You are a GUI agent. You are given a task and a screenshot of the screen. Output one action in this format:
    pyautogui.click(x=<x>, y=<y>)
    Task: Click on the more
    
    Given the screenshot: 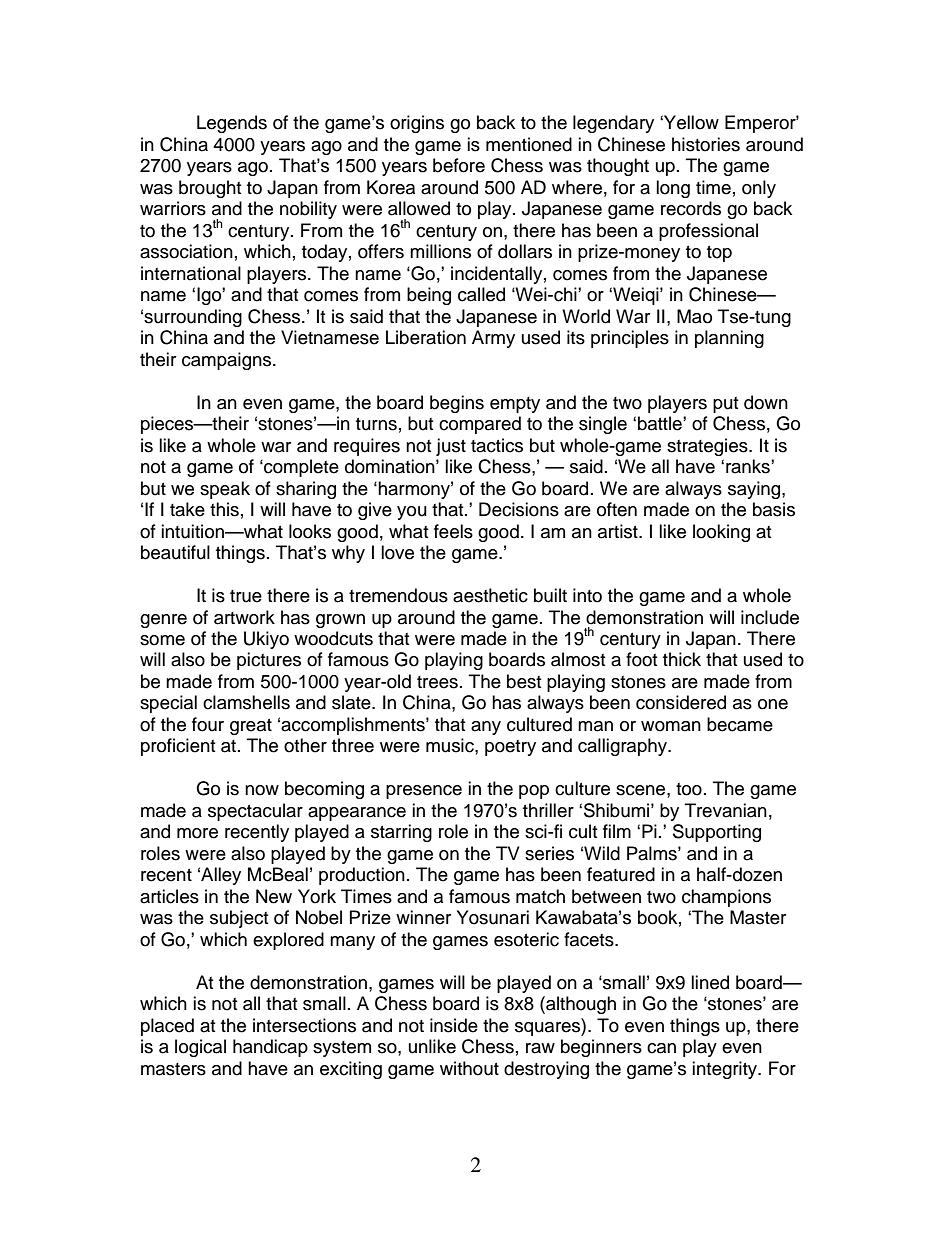 What is the action you would take?
    pyautogui.click(x=197, y=833)
